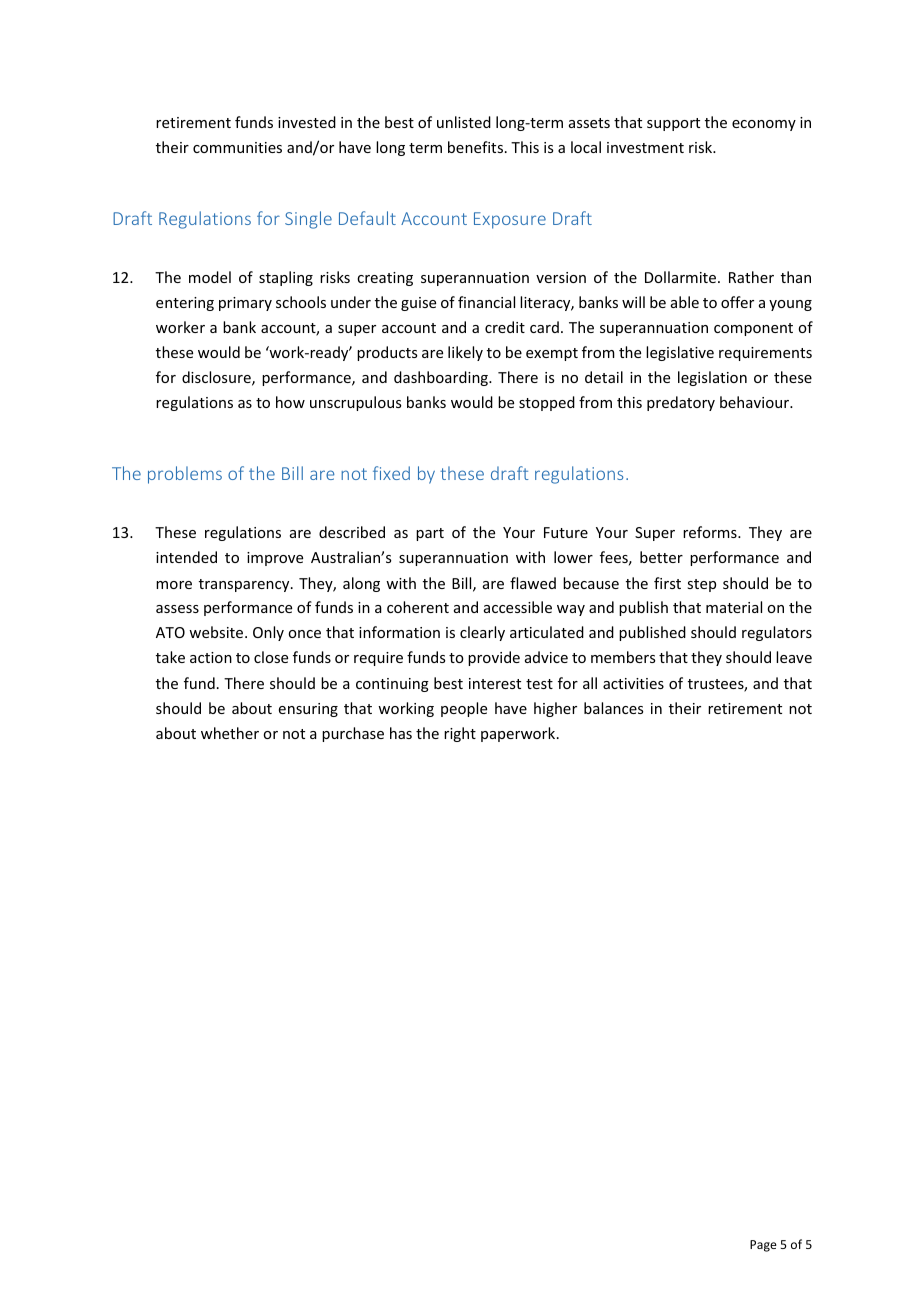 This document has height=1308, width=924. I want to click on Page, so click(763, 1246).
